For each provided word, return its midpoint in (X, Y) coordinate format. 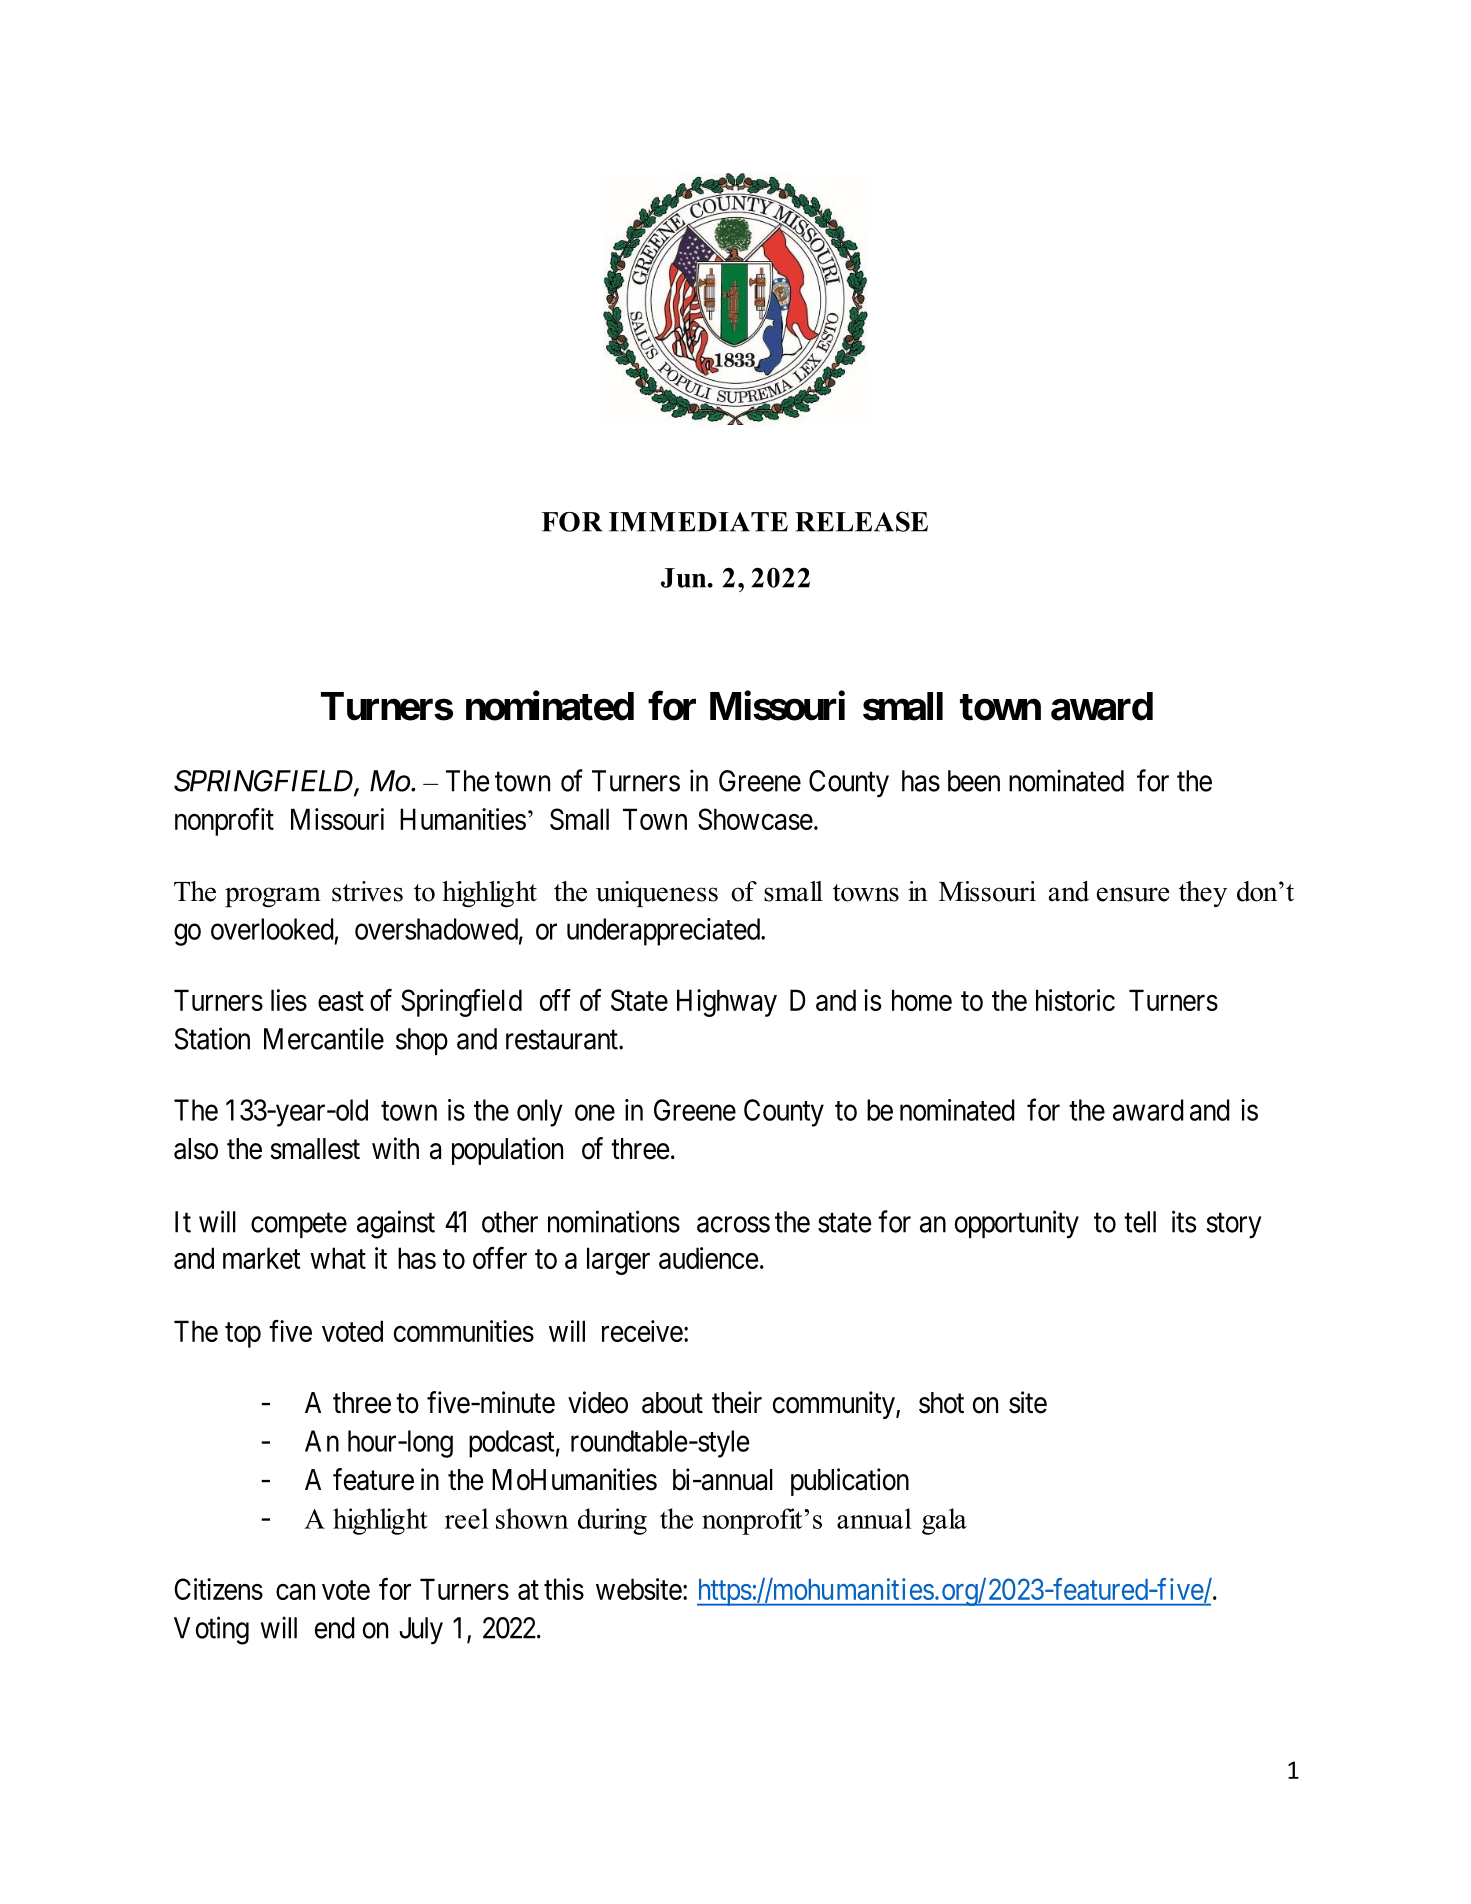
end (335, 1628)
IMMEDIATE (698, 522)
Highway (727, 1003)
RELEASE (861, 521)
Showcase (755, 819)
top (243, 1335)
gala (944, 1521)
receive (642, 1331)
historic (1075, 1000)
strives (367, 891)
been (974, 781)
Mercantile (324, 1038)
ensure (1133, 894)
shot (941, 1403)
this (564, 1589)
